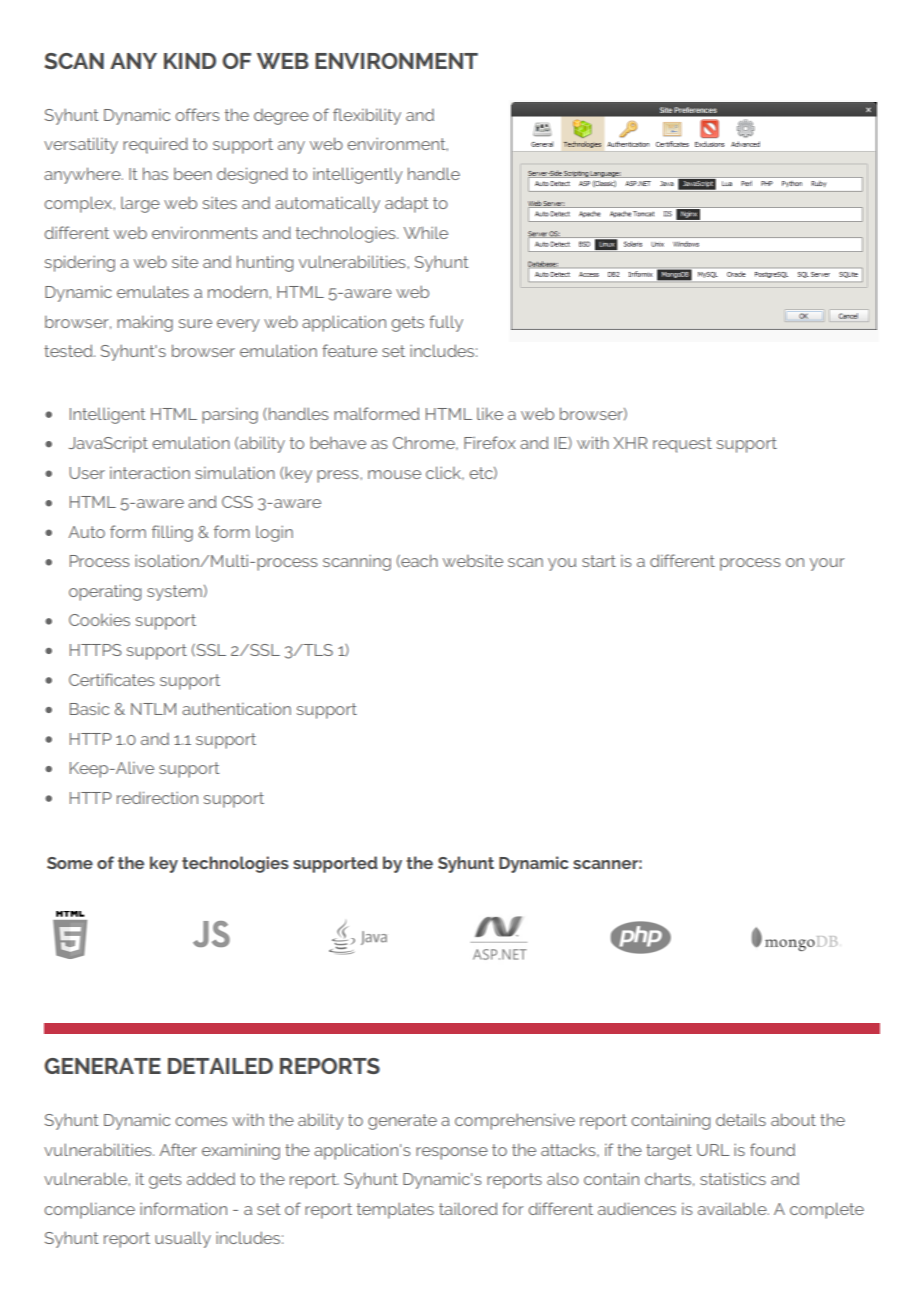 This page has height=1308, width=924. What do you see at coordinates (515, 1121) in the page?
I see `comprehensive` at bounding box center [515, 1121].
